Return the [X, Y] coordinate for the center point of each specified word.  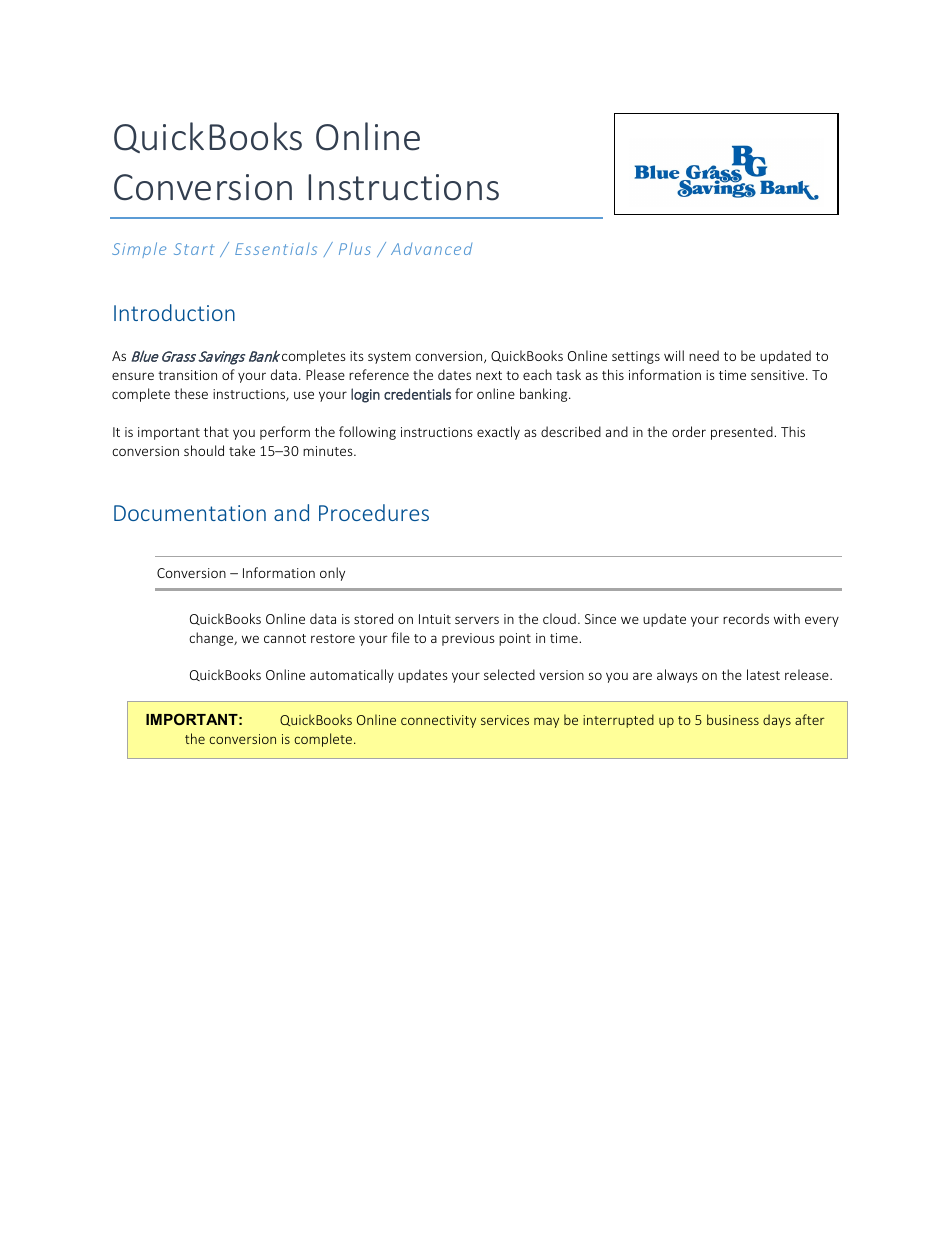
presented [743, 433]
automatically [352, 676]
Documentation [190, 513]
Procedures [374, 512]
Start [194, 249]
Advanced [431, 249]
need [704, 355]
